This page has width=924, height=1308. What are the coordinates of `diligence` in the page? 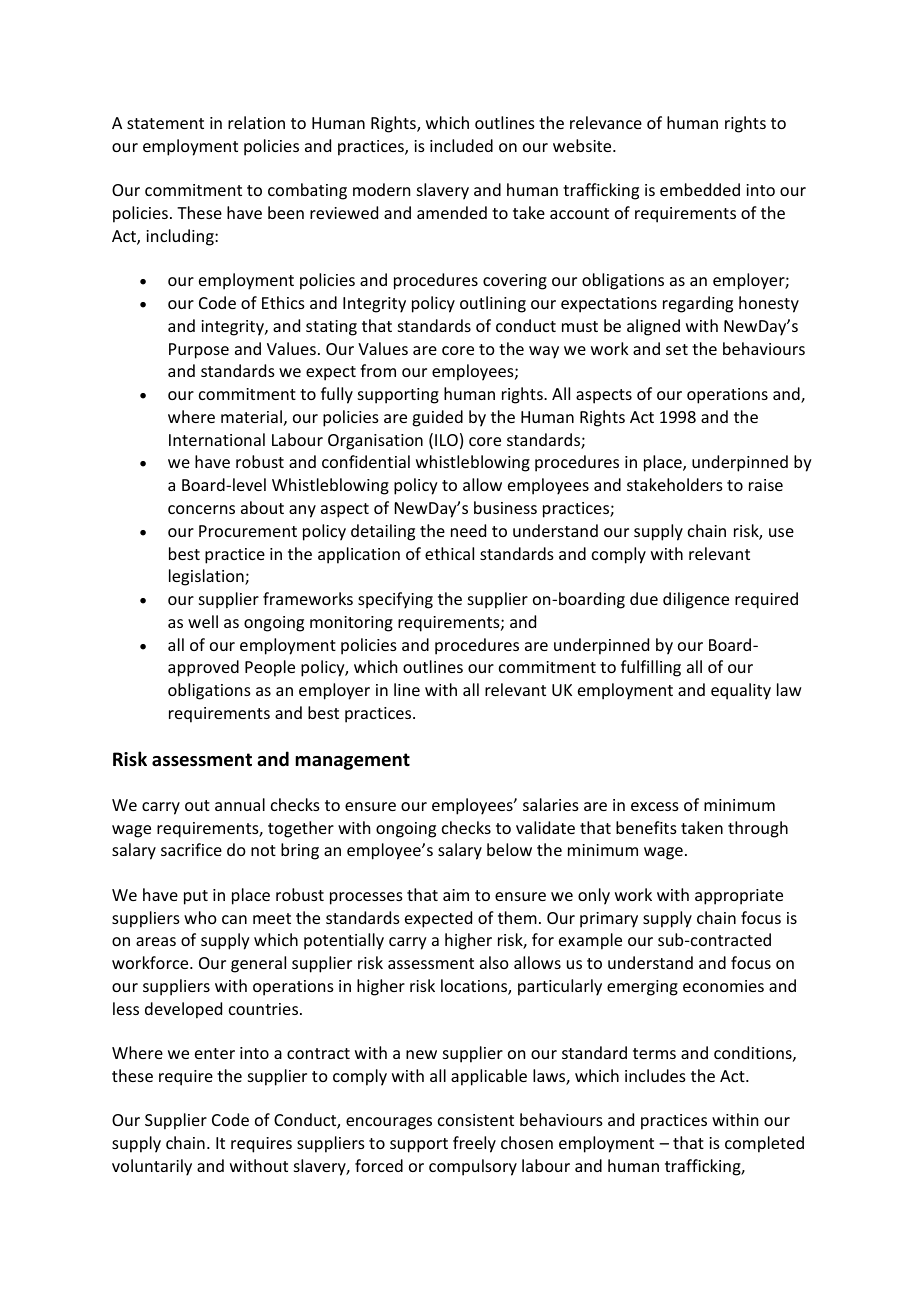 It's located at (696, 600).
